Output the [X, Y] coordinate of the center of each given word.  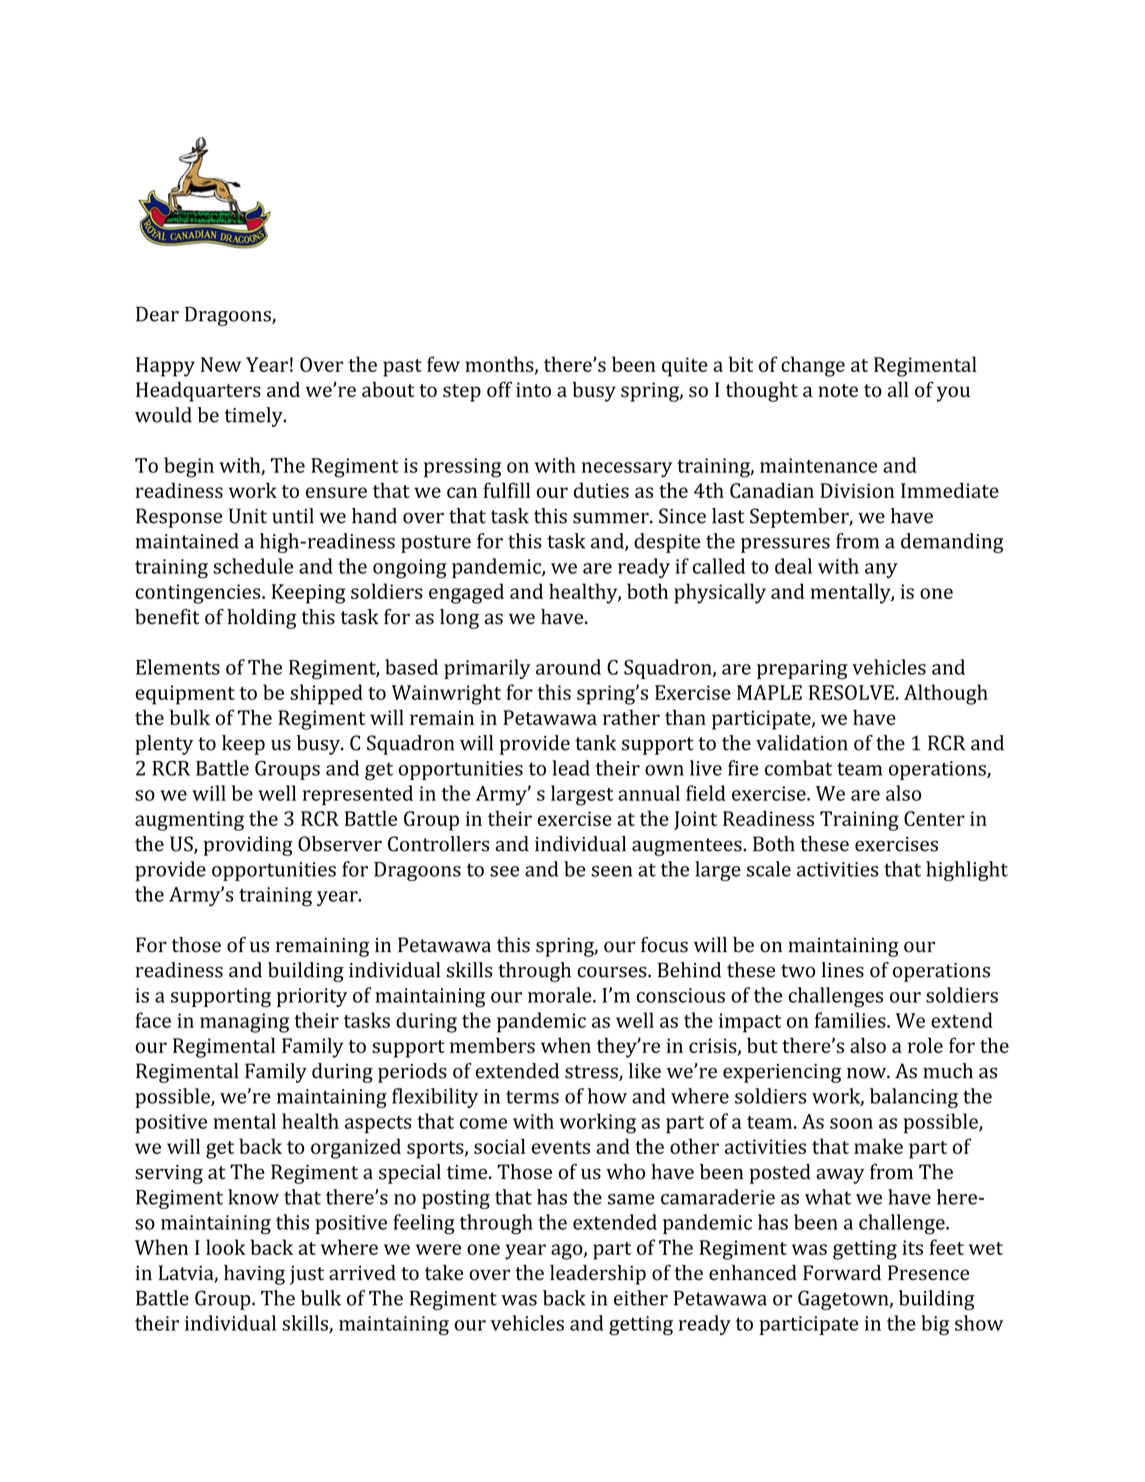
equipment [185, 695]
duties [601, 490]
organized [356, 1148]
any [881, 570]
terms [532, 1097]
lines [842, 970]
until [293, 516]
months [500, 365]
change [813, 366]
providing [248, 846]
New [221, 364]
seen [611, 871]
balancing [914, 1098]
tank [595, 743]
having [254, 1275]
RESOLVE [851, 692]
